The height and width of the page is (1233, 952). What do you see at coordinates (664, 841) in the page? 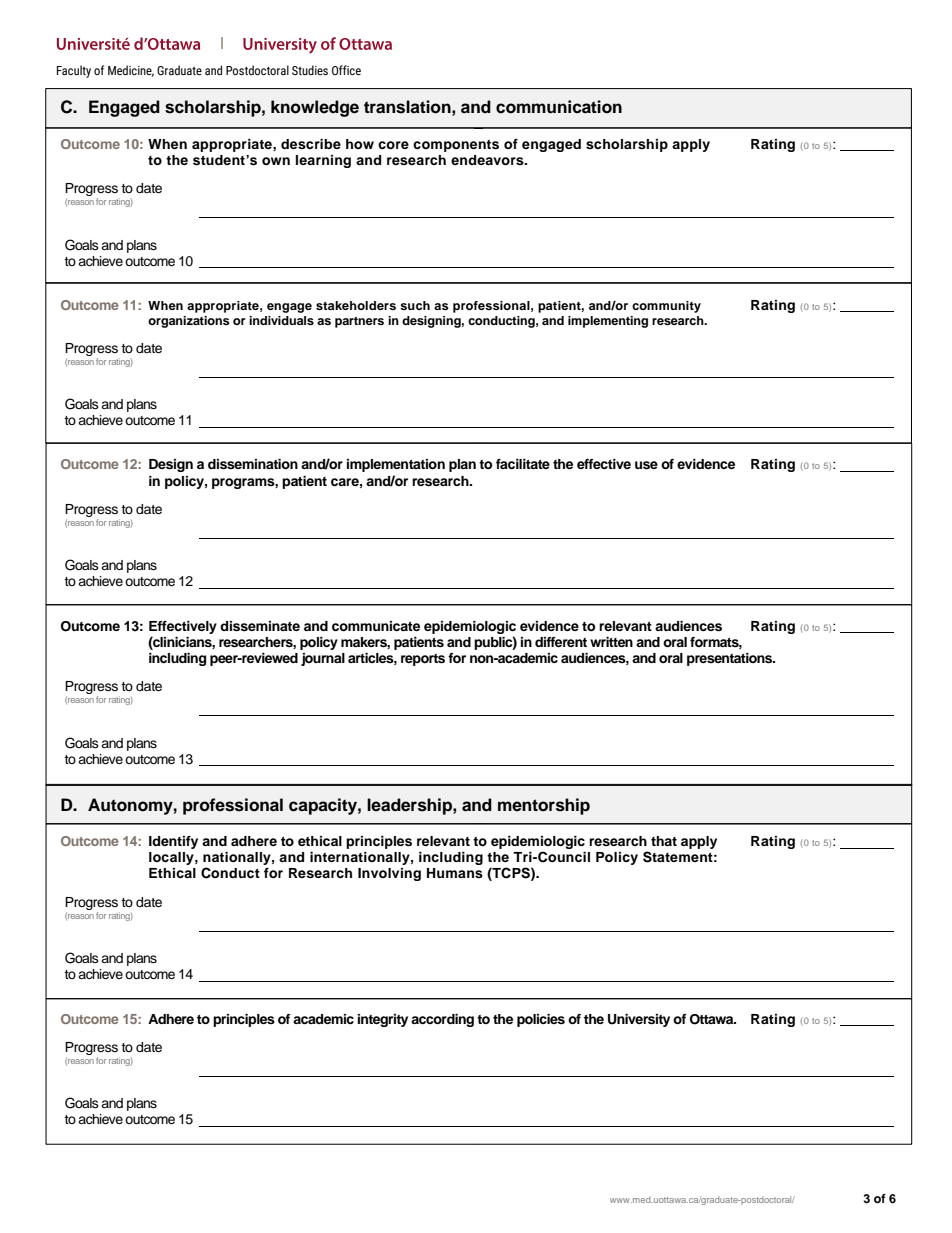
I see `that` at bounding box center [664, 841].
